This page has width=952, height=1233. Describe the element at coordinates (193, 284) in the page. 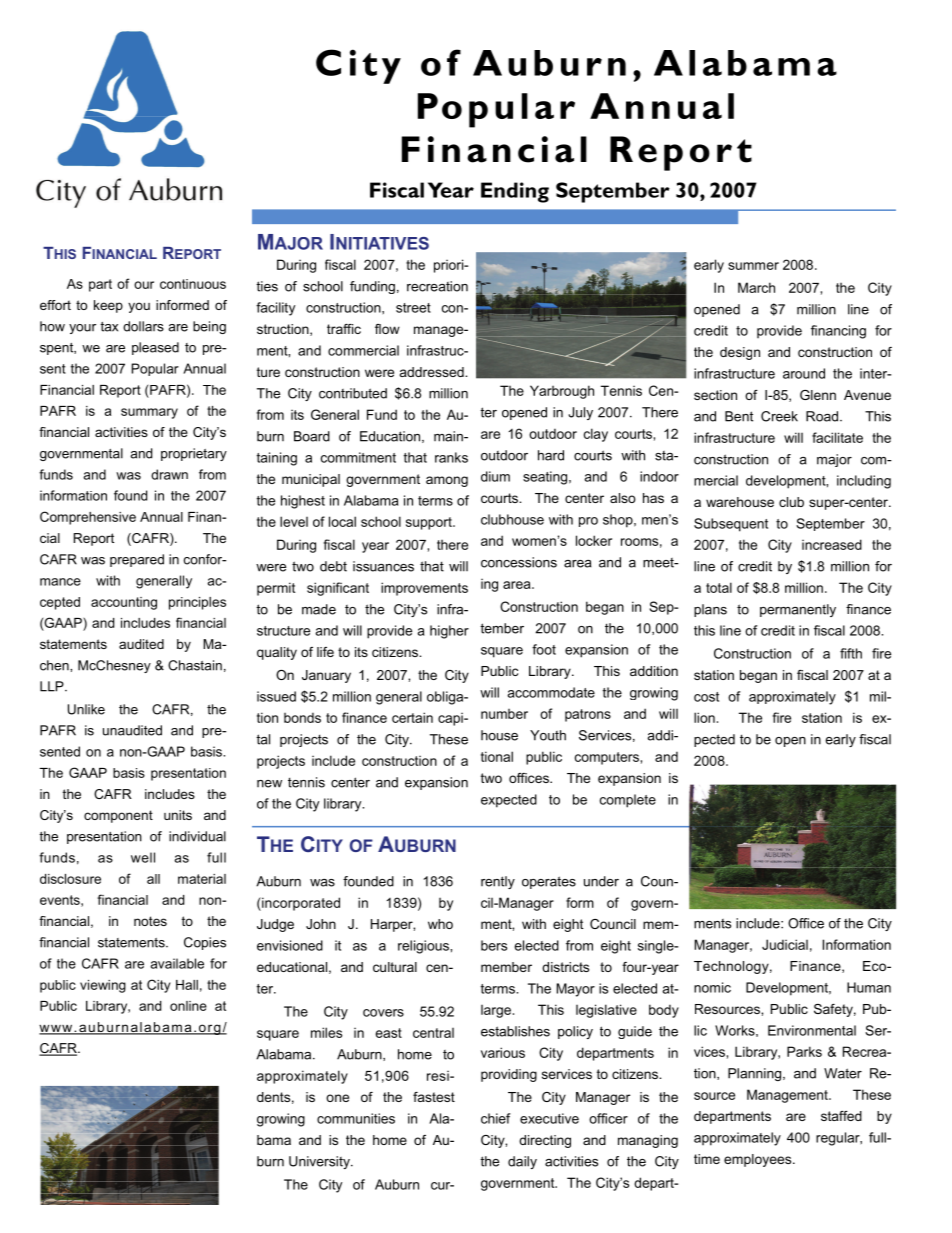

I see `continuous` at that location.
